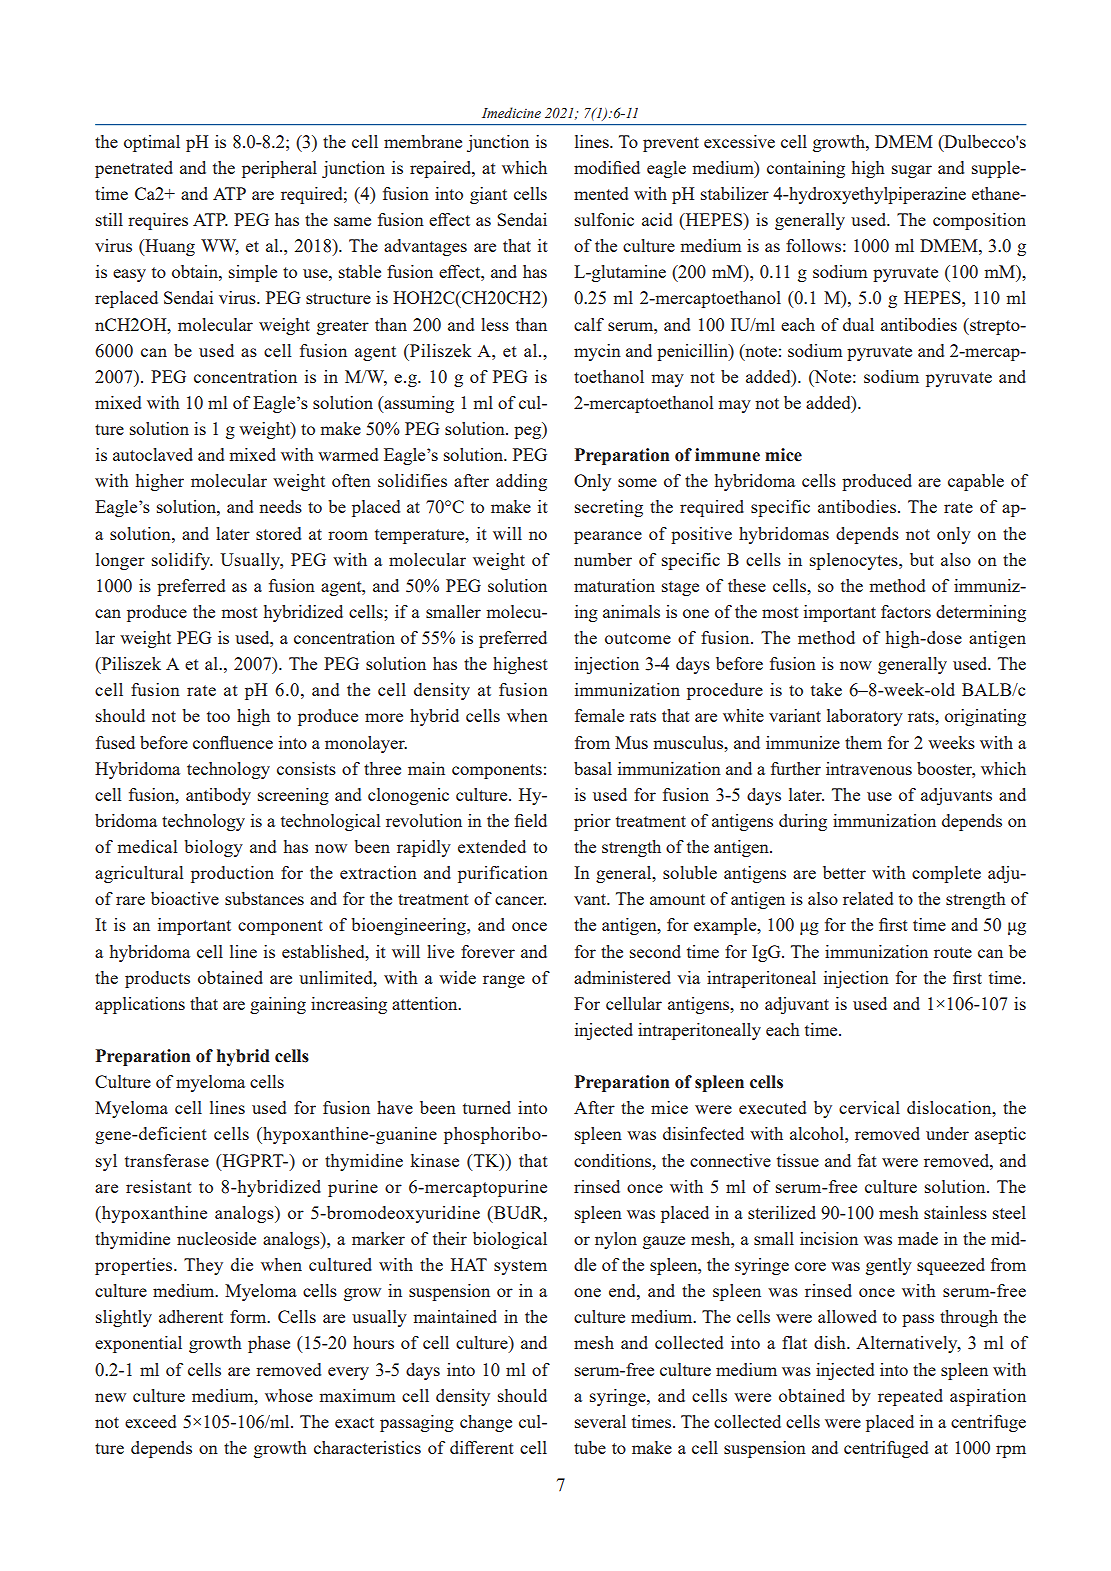  What do you see at coordinates (150, 1421) in the screenshot?
I see `exceed` at bounding box center [150, 1421].
